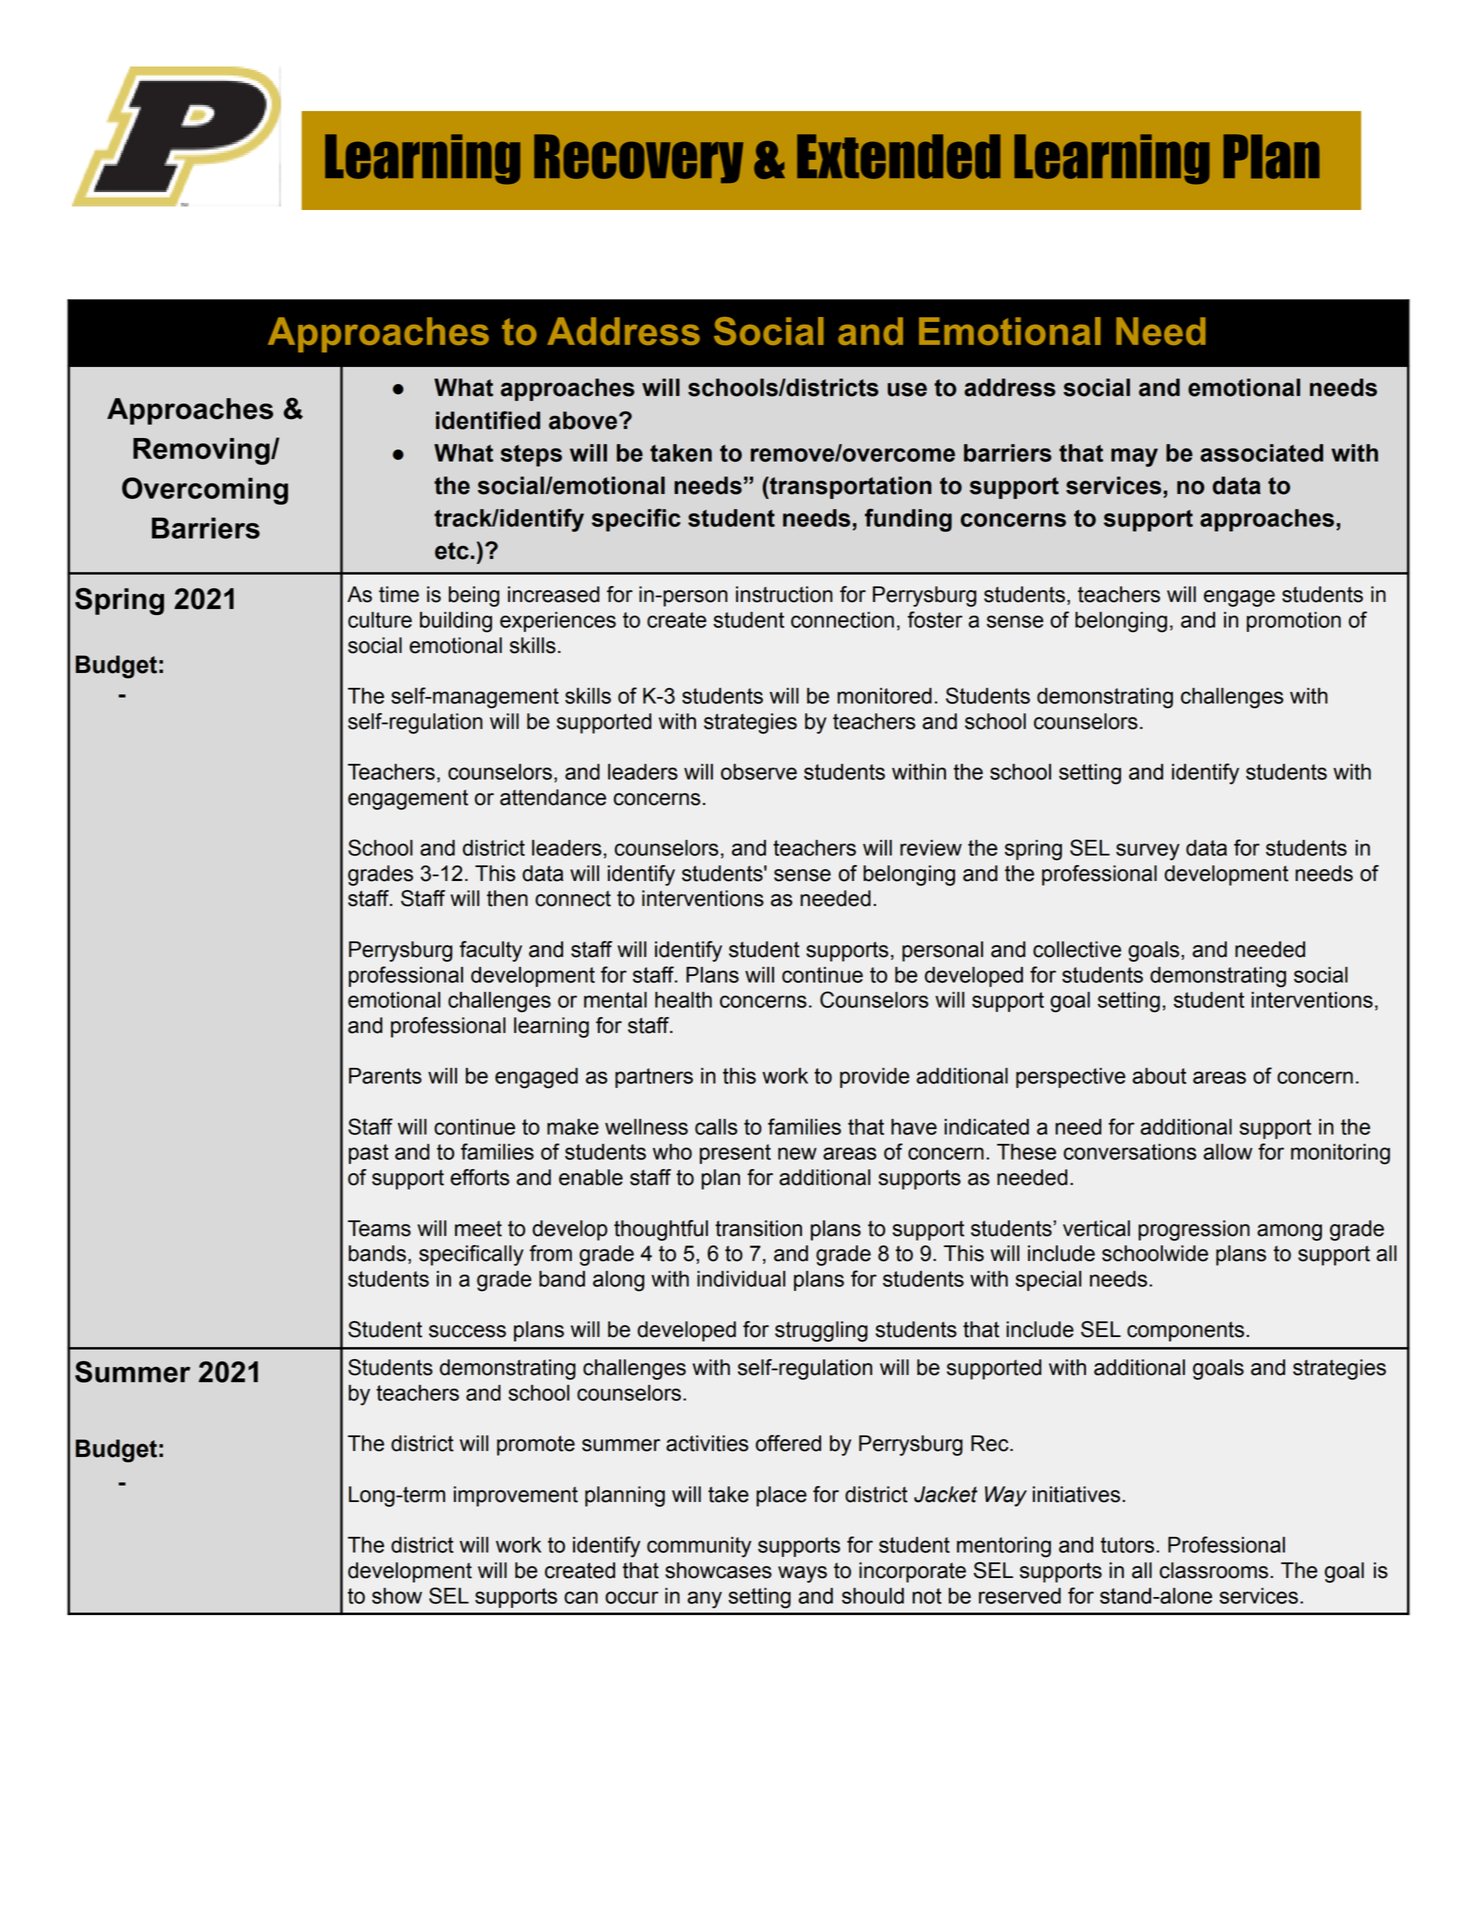 The image size is (1477, 1912). I want to click on about, so click(1159, 1076).
